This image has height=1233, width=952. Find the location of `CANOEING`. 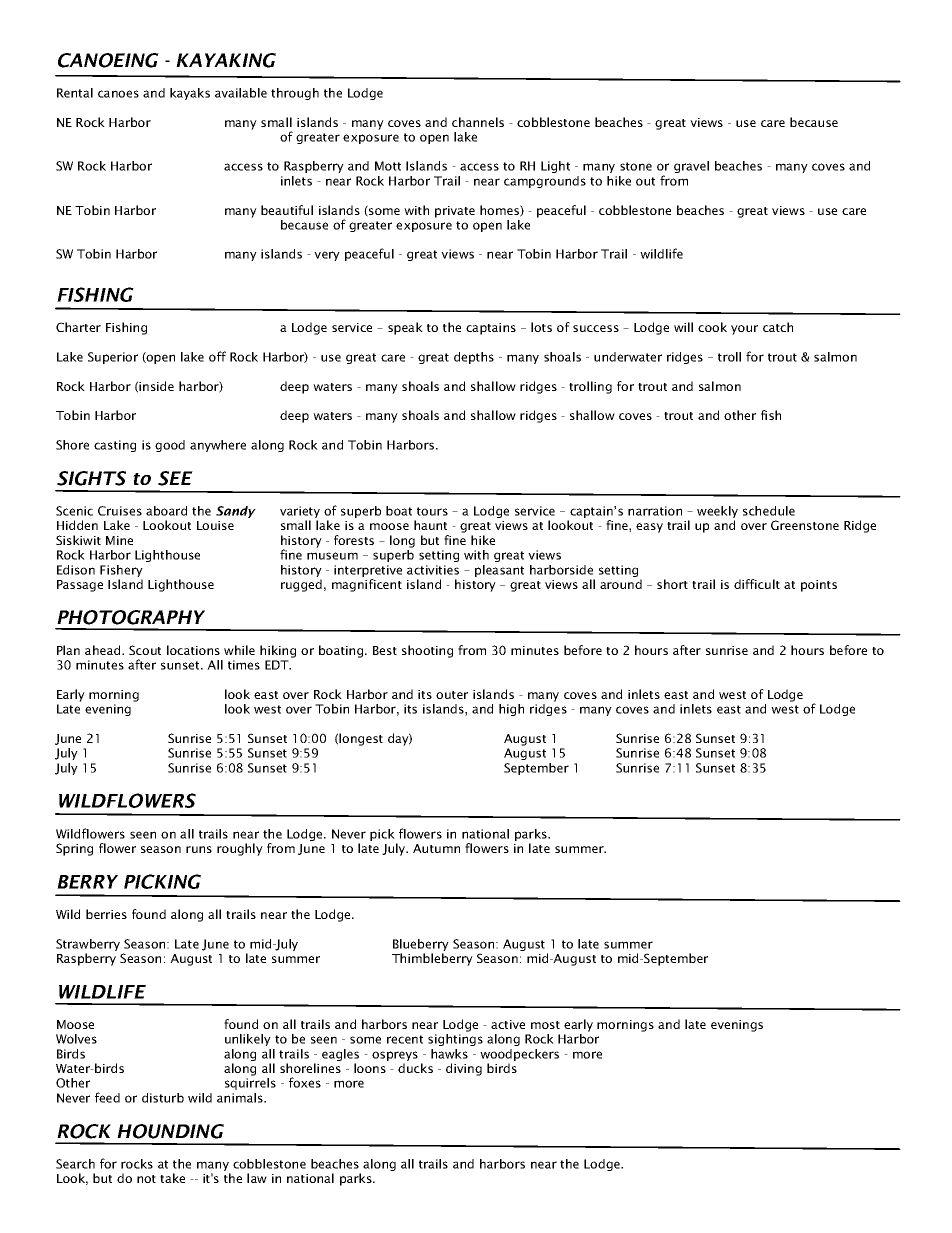

CANOEING is located at coordinates (108, 60).
